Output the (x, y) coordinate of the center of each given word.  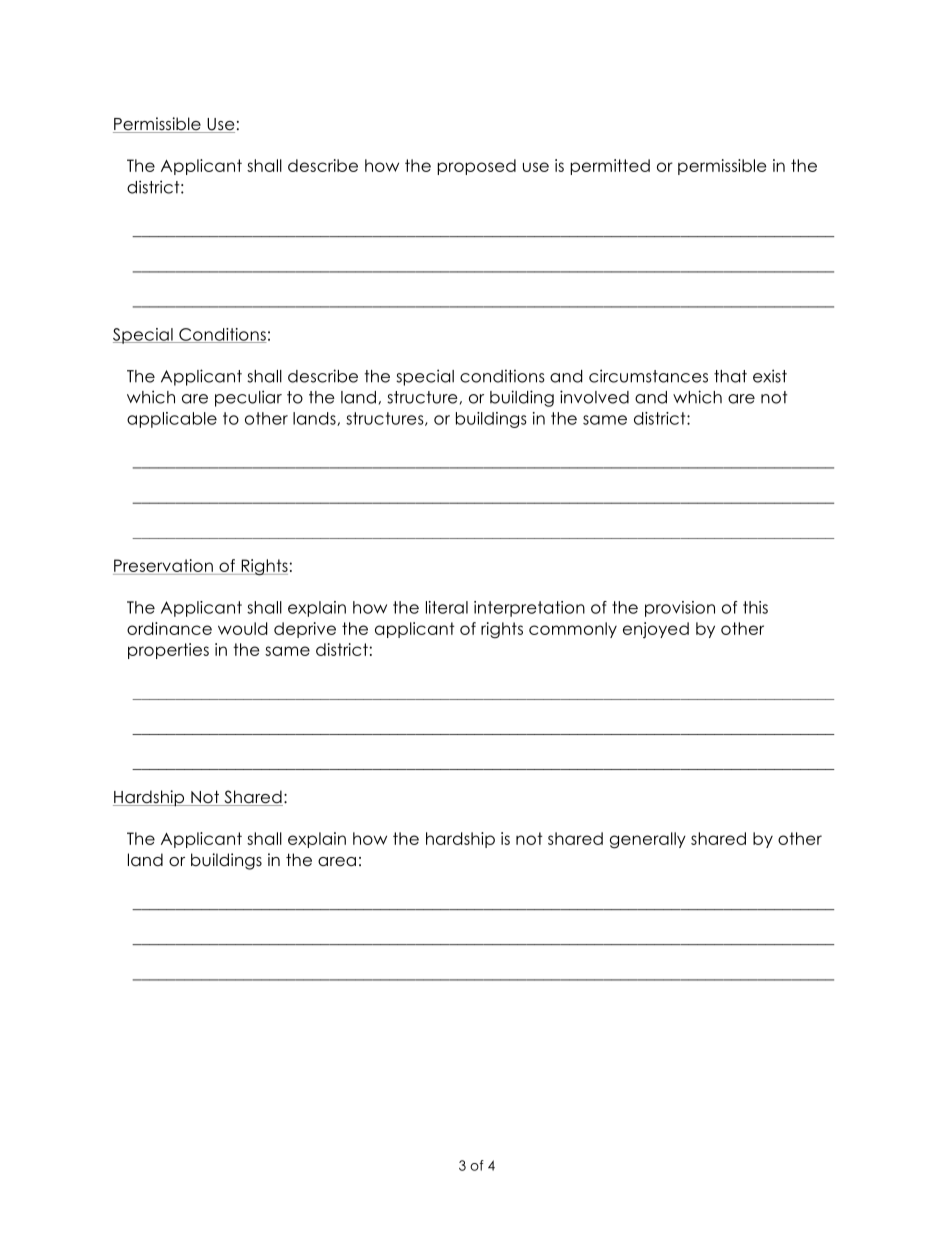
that (730, 376)
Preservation (163, 565)
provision (680, 609)
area (337, 862)
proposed (476, 167)
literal (447, 607)
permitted (610, 167)
